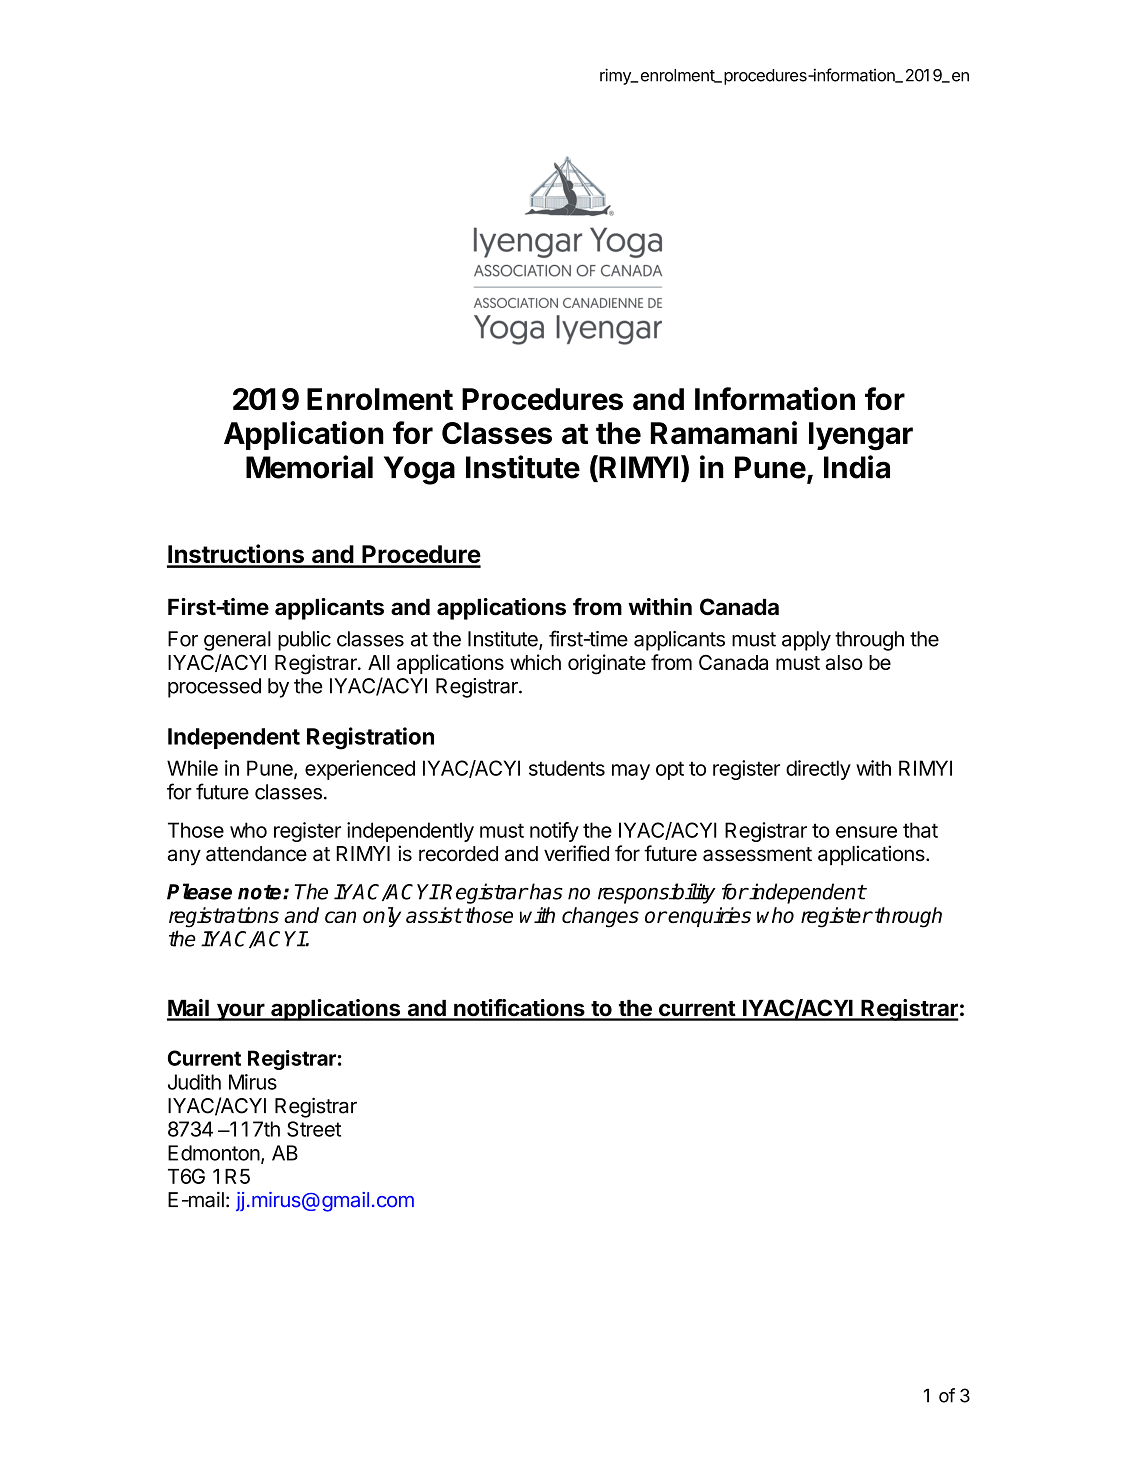 The image size is (1136, 1470). Describe the element at coordinates (857, 467) in the screenshot. I see `India` at that location.
